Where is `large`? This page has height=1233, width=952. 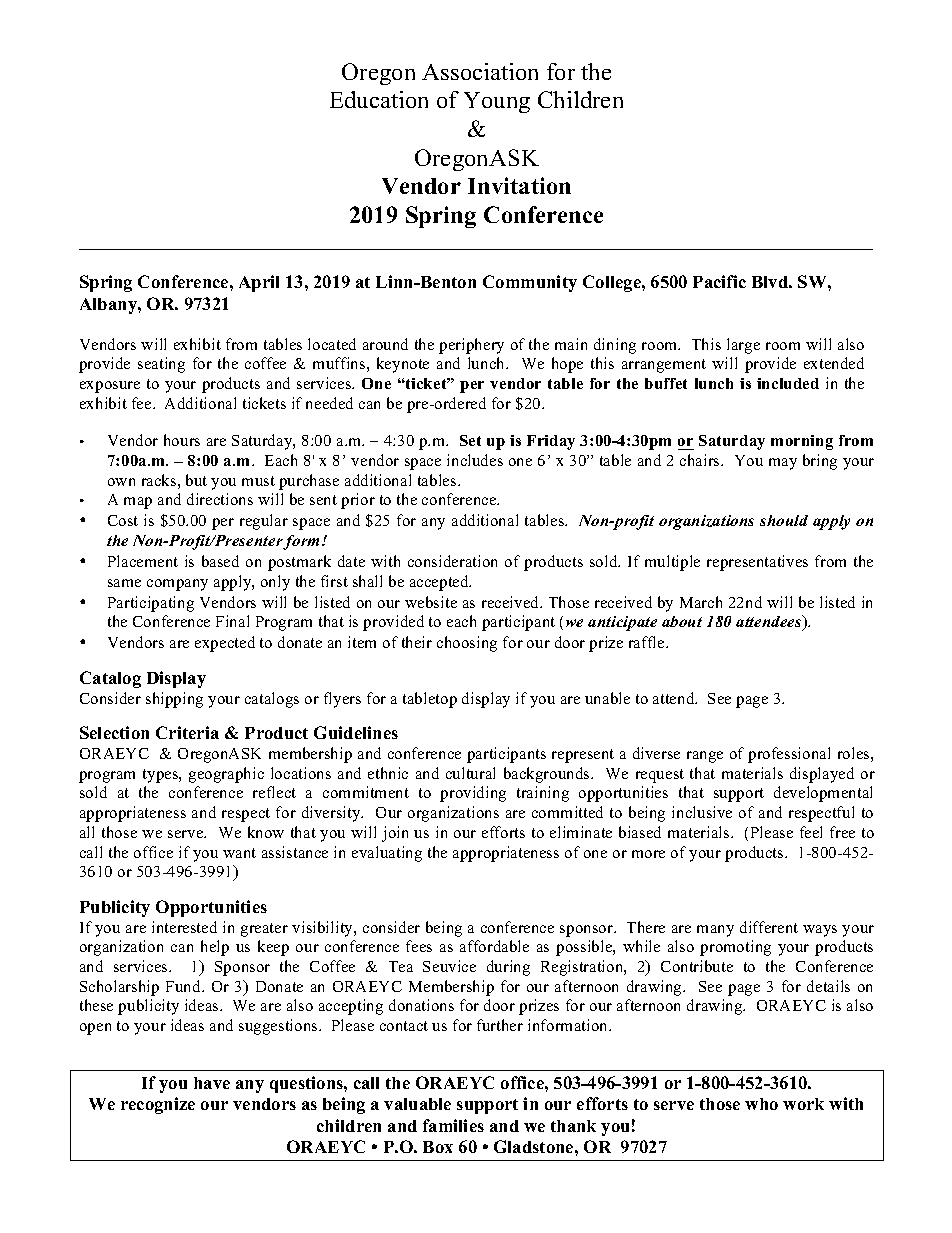
large is located at coordinates (743, 346).
